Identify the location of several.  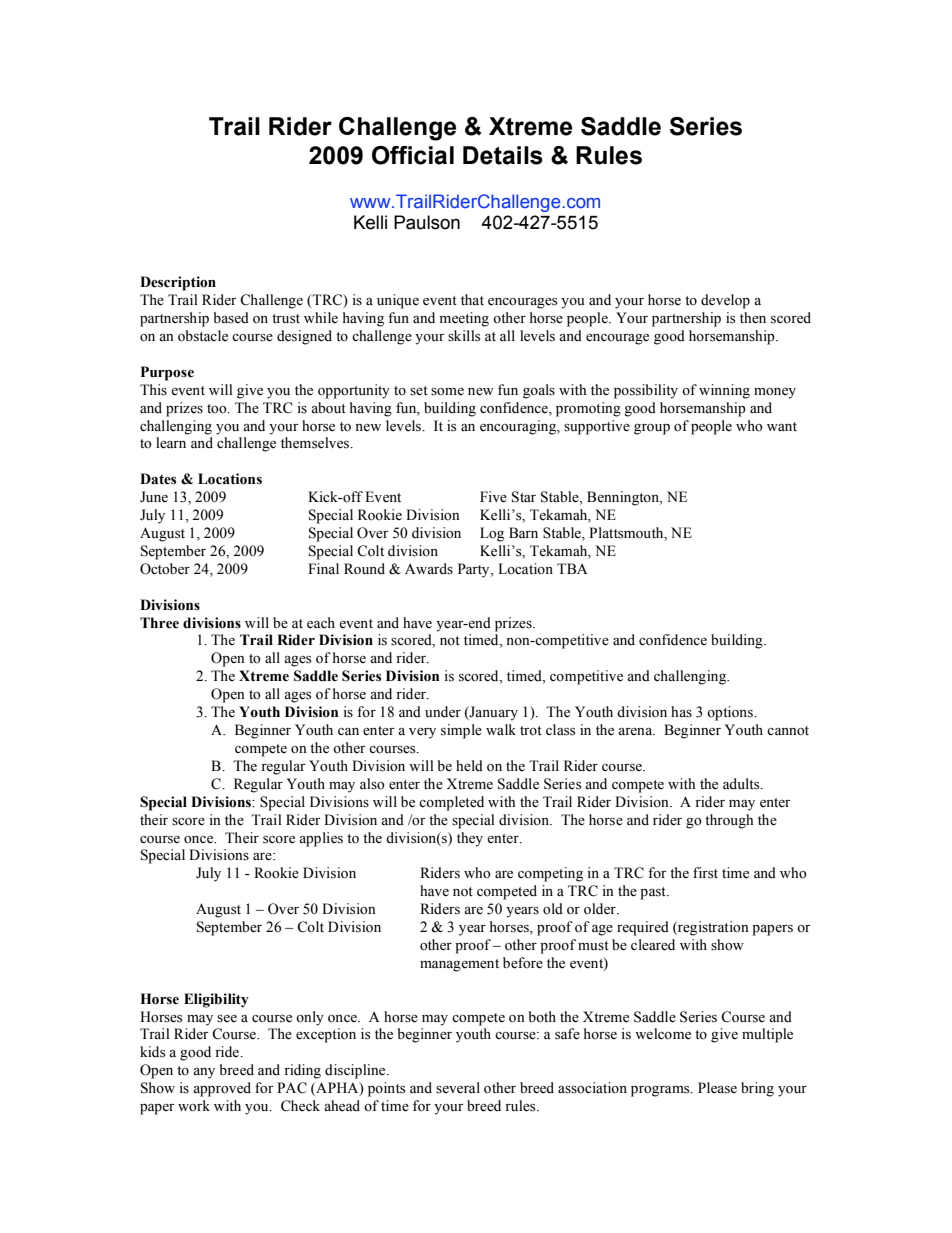
(458, 1088).
